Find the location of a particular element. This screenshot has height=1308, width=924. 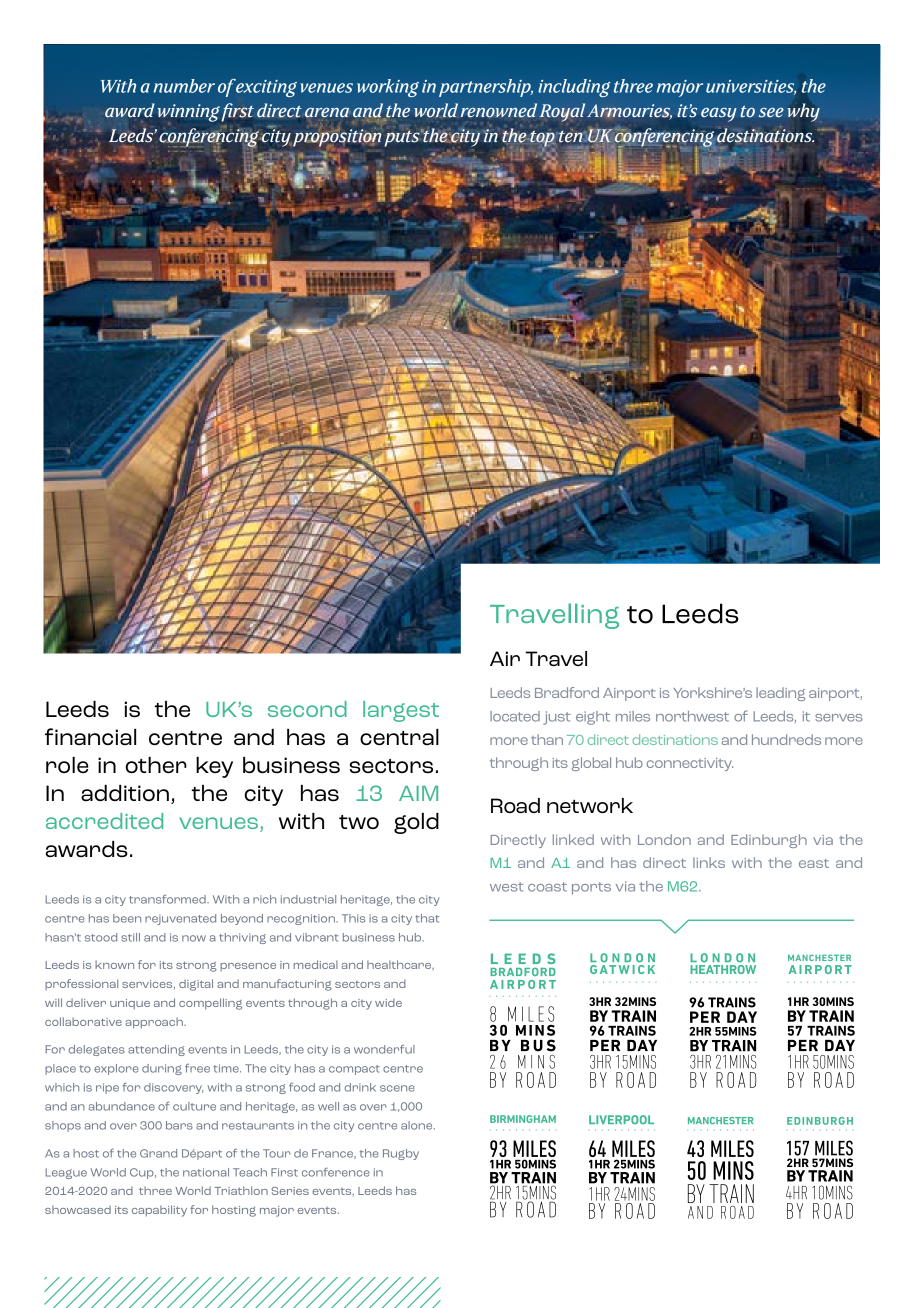

Edinburgh is located at coordinates (769, 841).
